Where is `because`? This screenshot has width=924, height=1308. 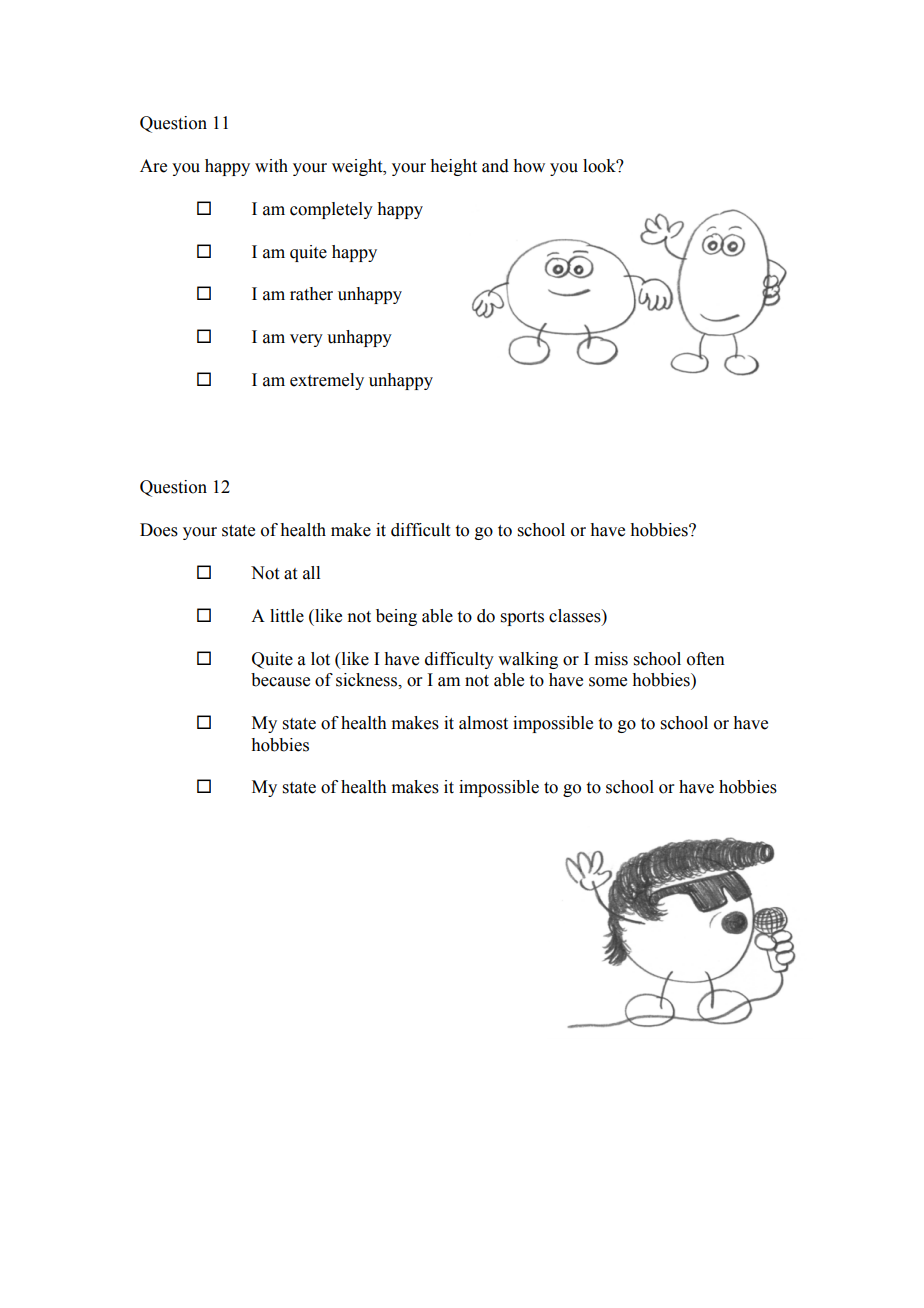
because is located at coordinates (280, 680).
